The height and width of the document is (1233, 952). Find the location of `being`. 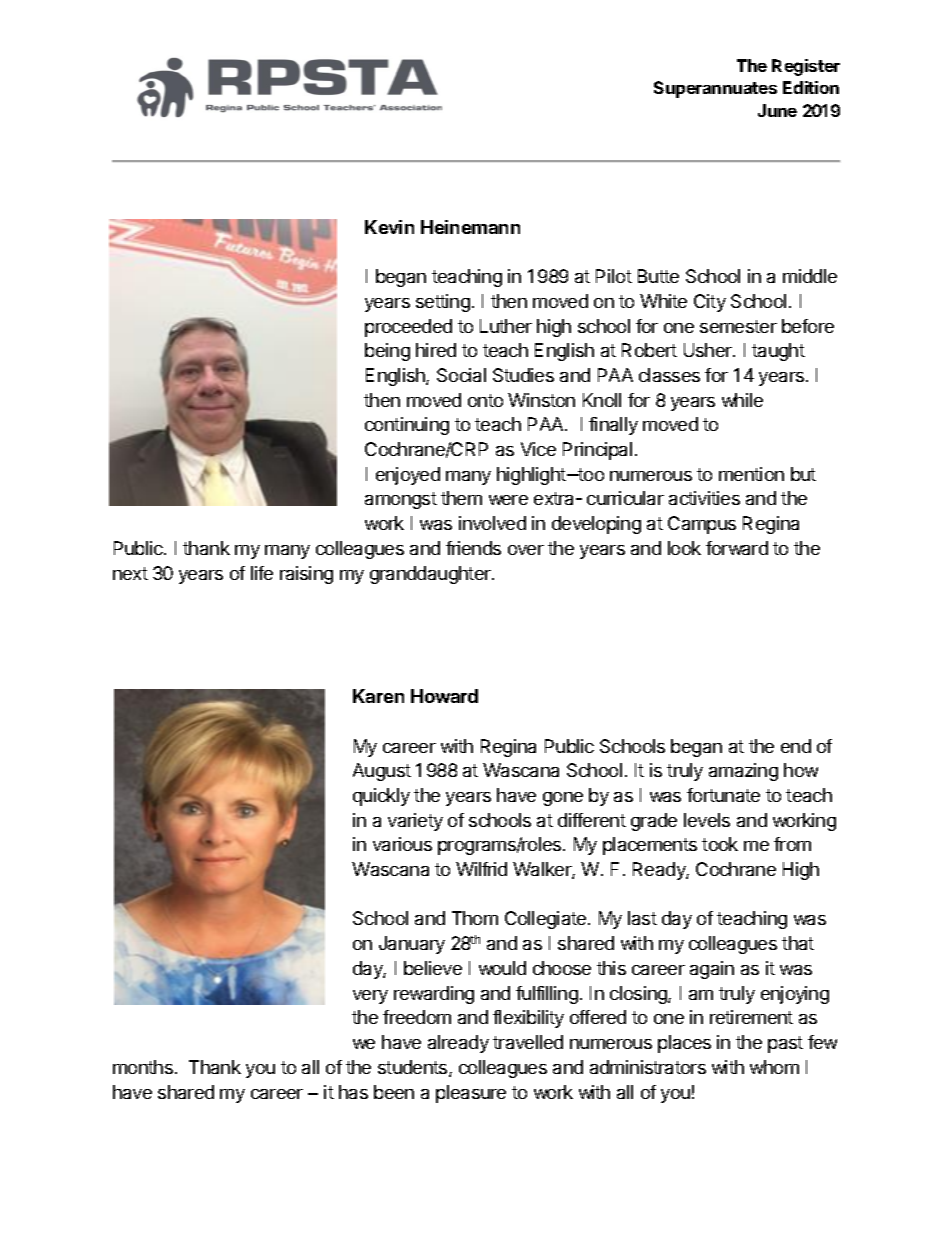

being is located at coordinates (387, 352).
